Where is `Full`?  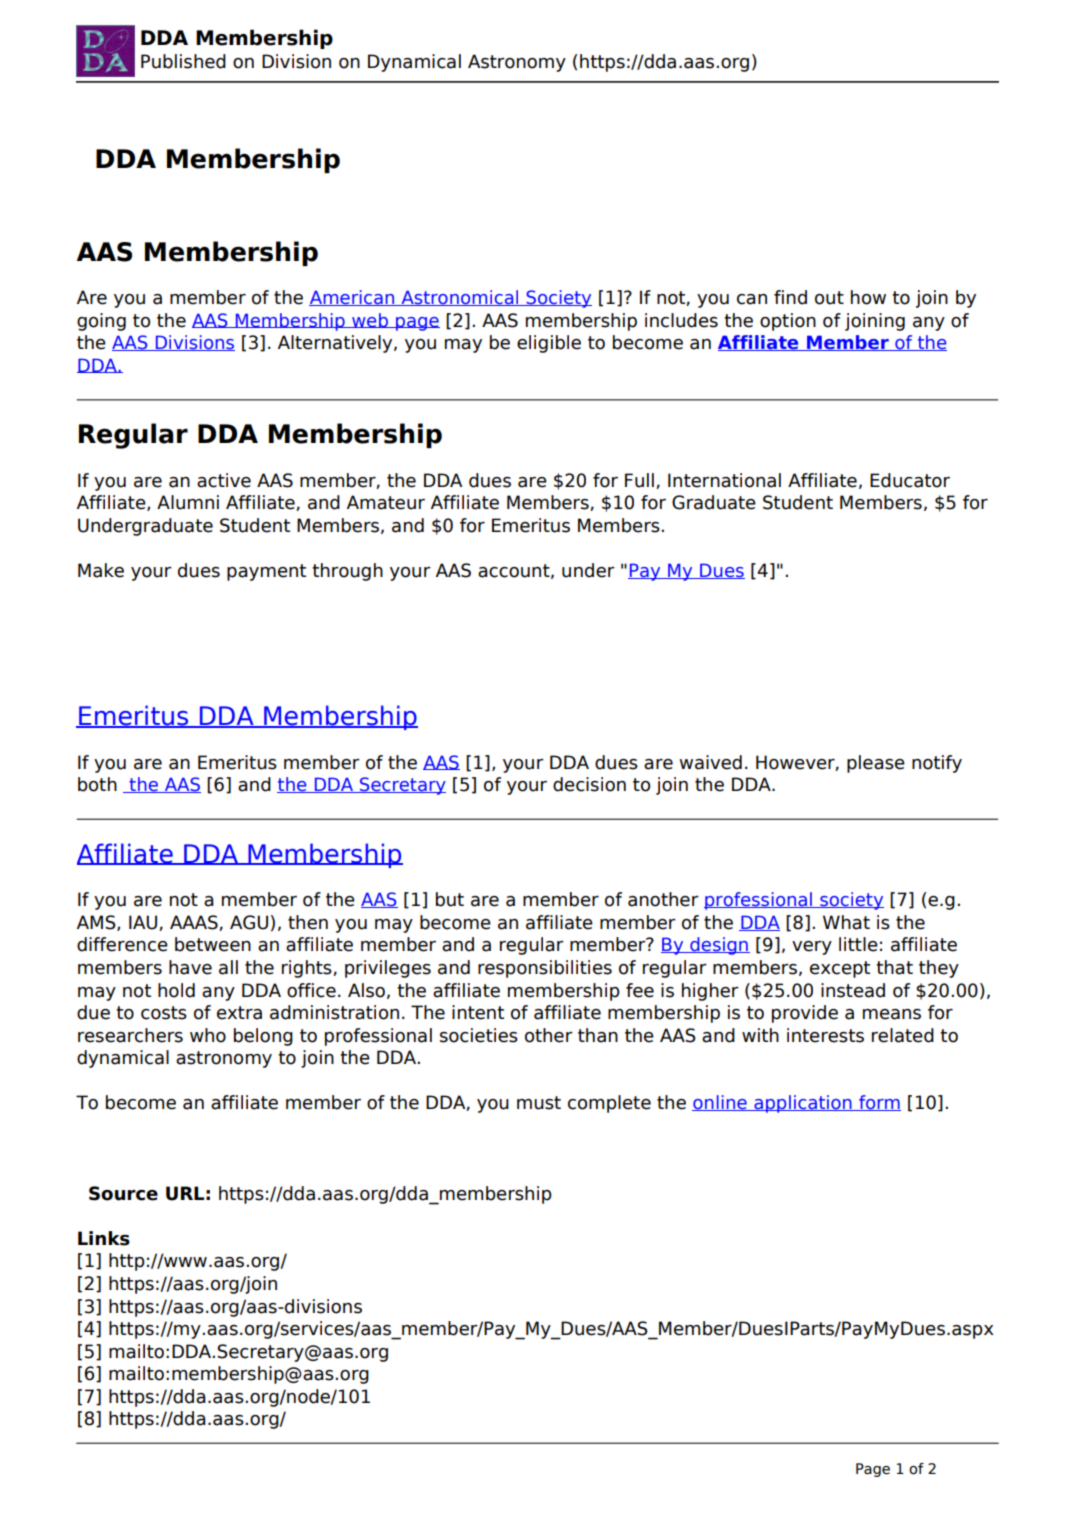
Full is located at coordinates (639, 480).
